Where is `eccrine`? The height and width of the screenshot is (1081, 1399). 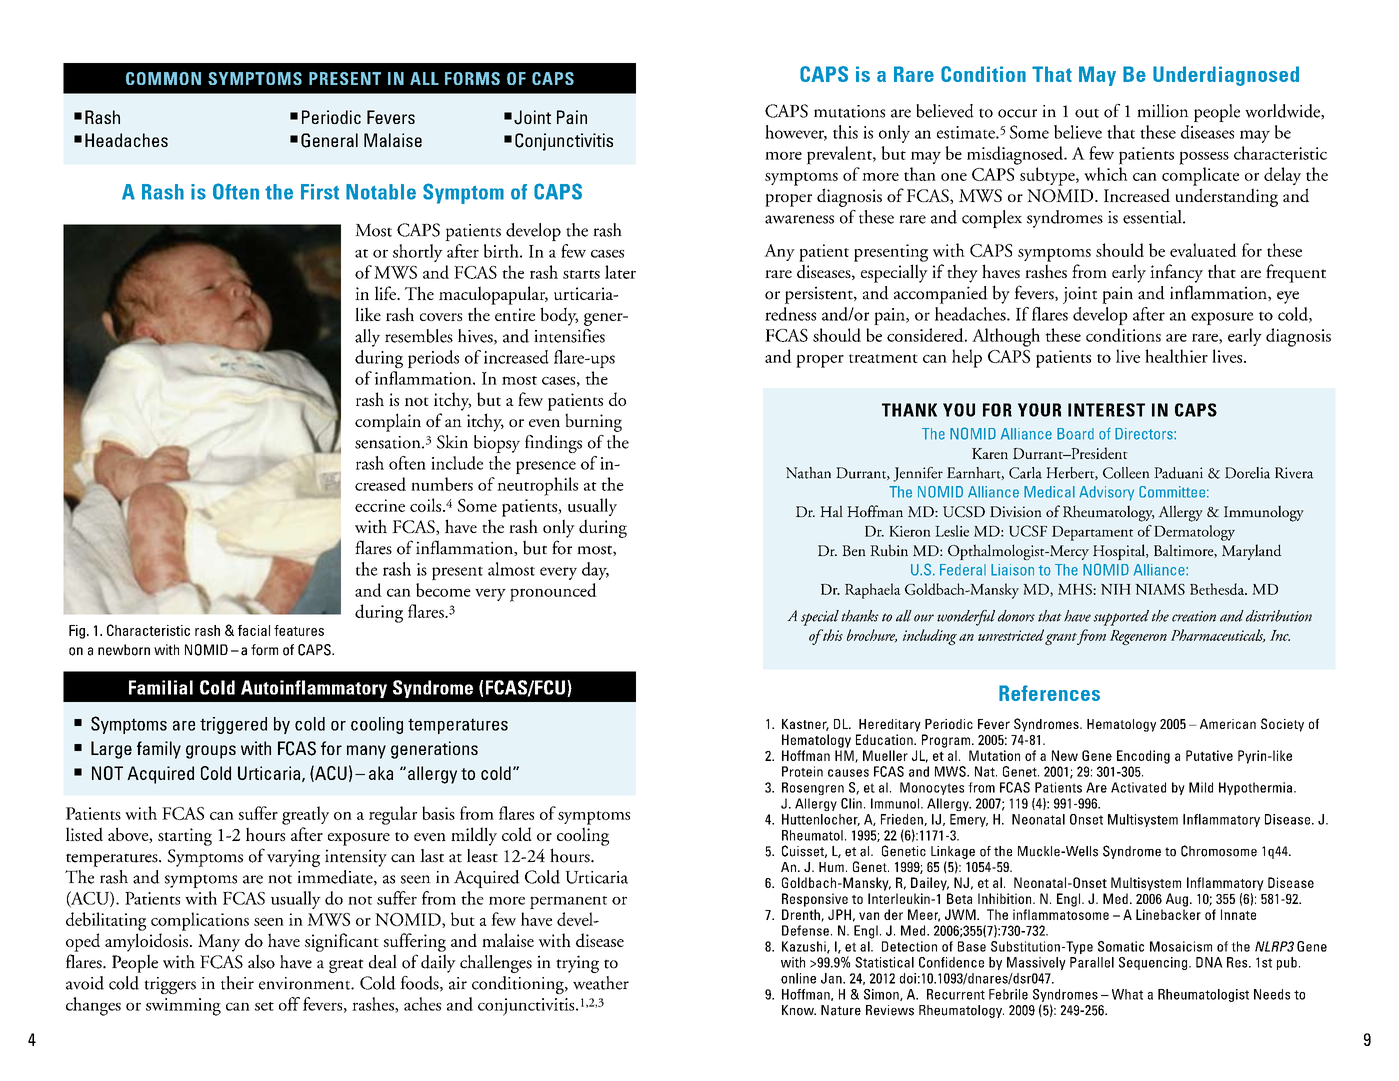
eccrine is located at coordinates (380, 505).
